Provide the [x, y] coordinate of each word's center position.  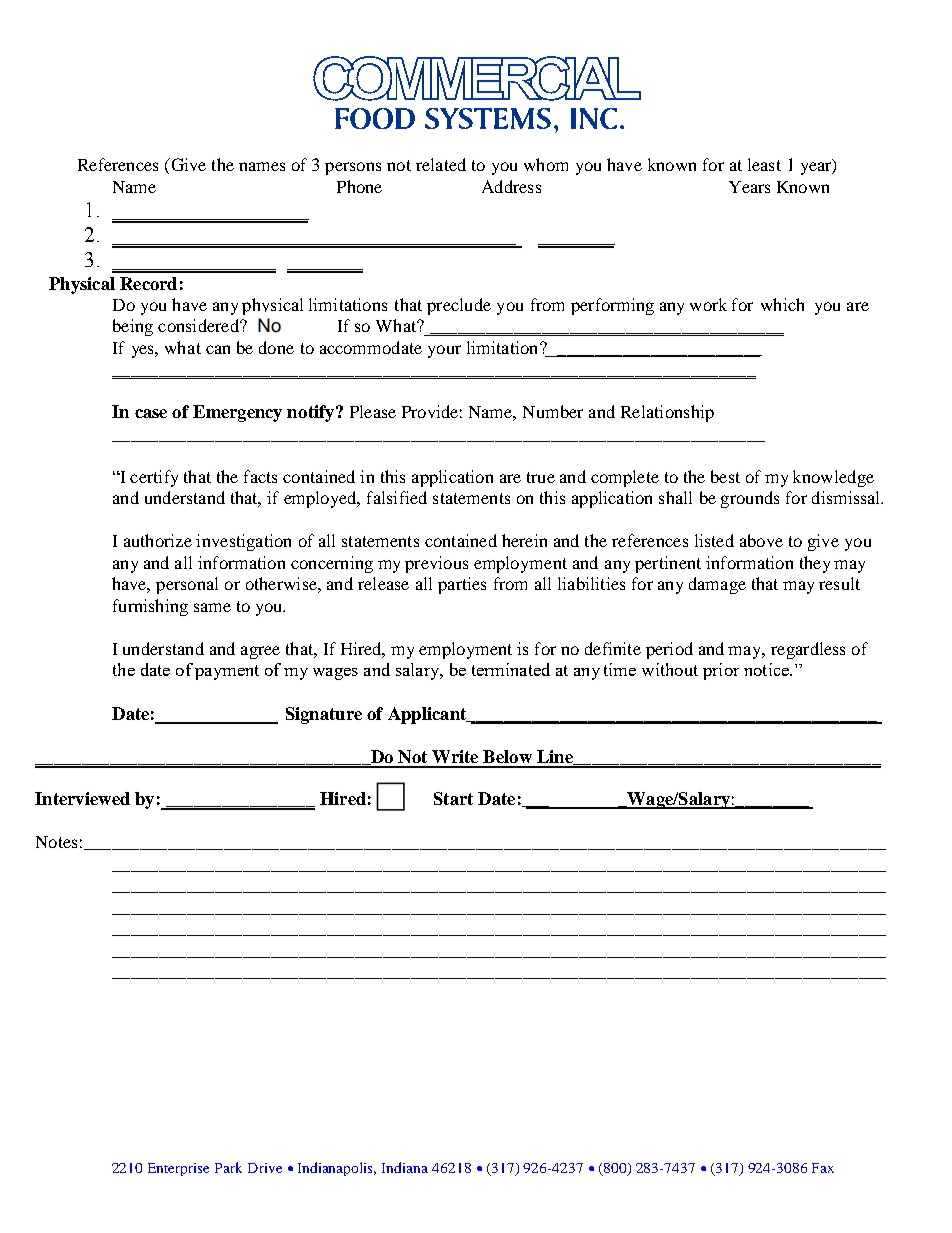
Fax [823, 1168]
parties [462, 585]
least [764, 164]
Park [228, 1167]
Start [453, 798]
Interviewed [82, 798]
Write [455, 756]
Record [148, 283]
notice [767, 669]
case [151, 413]
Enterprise [178, 1169]
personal [187, 585]
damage [717, 585]
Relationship [667, 413]
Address [511, 186]
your [444, 351]
